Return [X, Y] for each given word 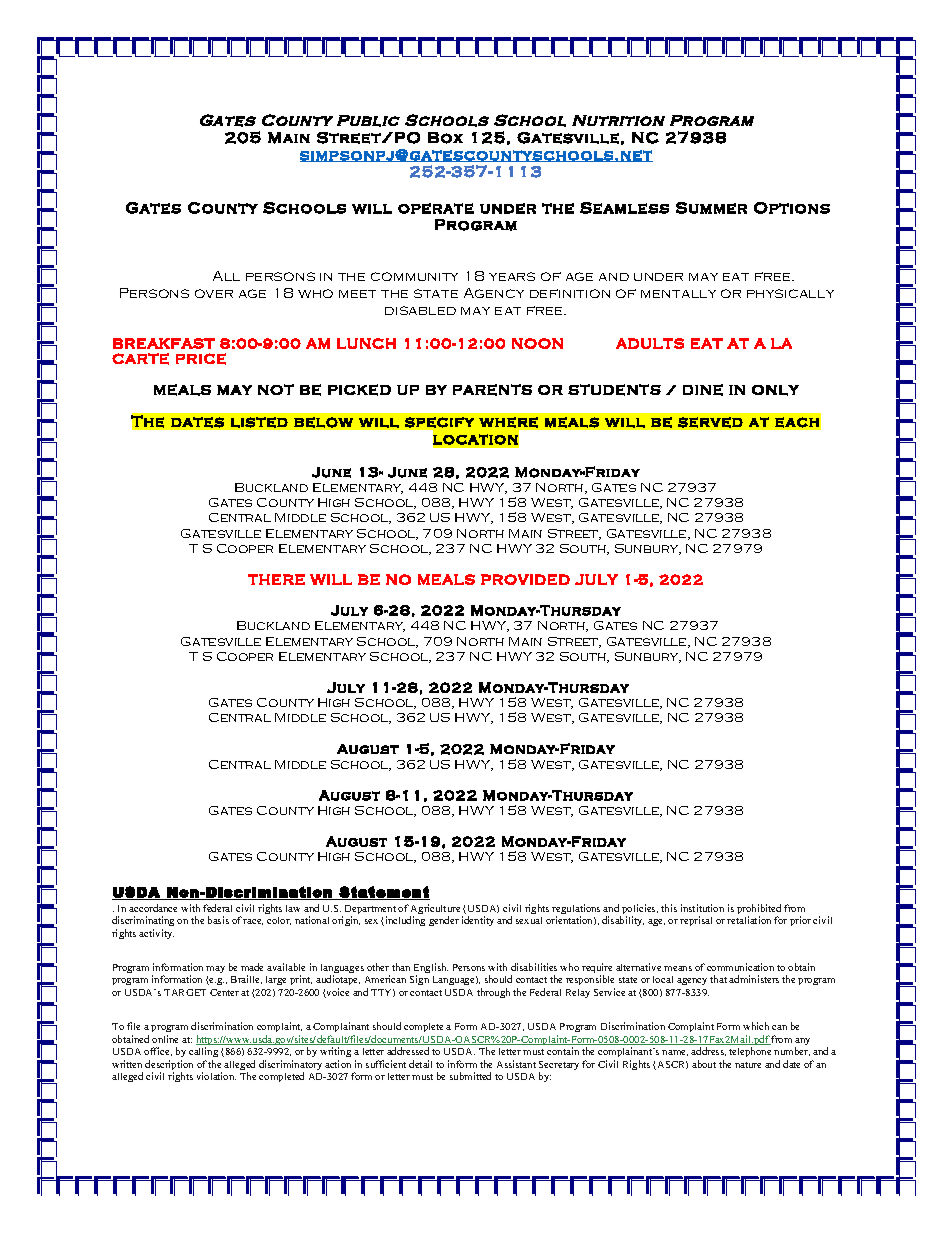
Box [445, 138]
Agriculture [436, 910]
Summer [711, 208]
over [214, 293]
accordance [153, 908]
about [704, 1064]
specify [439, 422]
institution [702, 908]
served [710, 422]
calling [203, 1054]
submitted [470, 1076]
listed [259, 422]
